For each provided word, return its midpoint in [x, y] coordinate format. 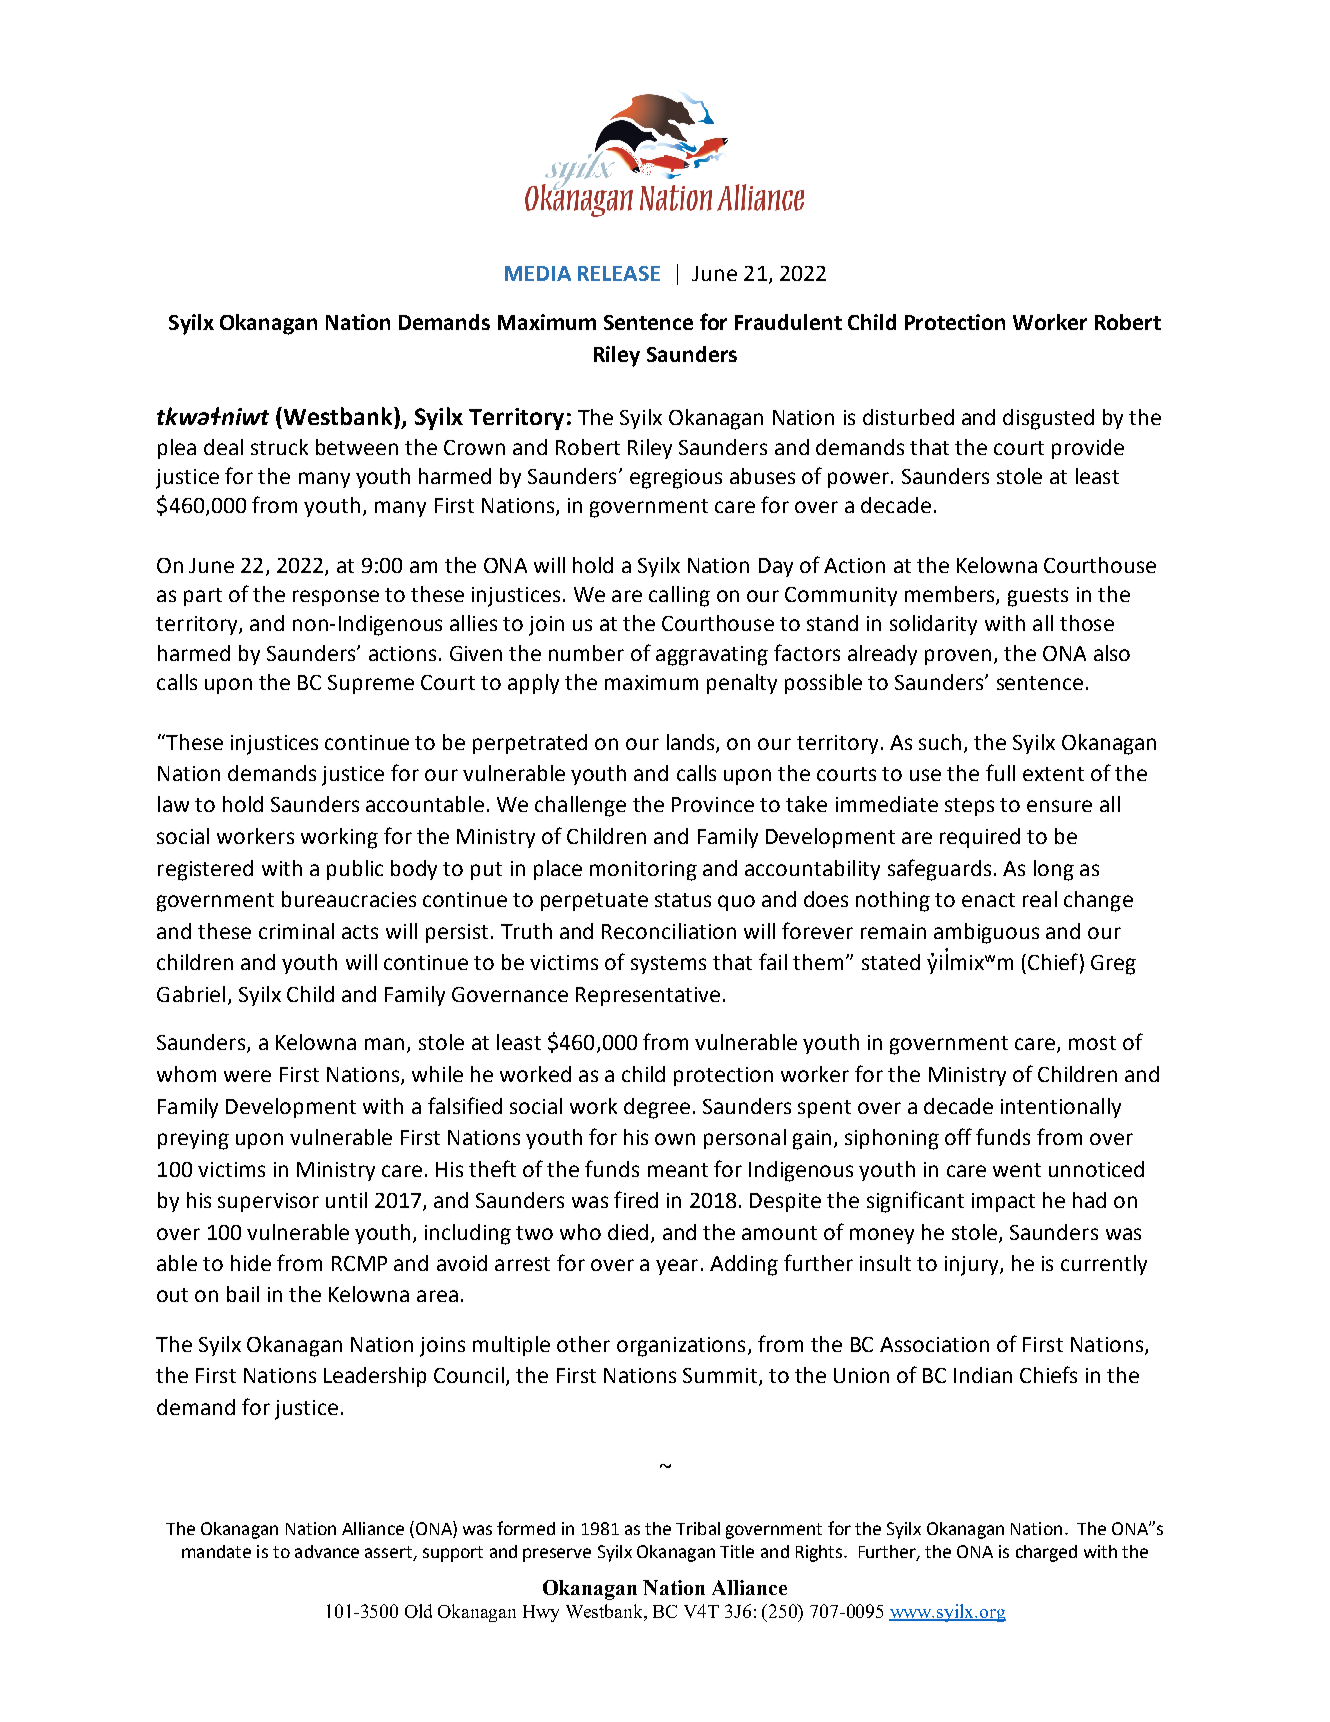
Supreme [371, 684]
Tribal [698, 1528]
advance [327, 1551]
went [1017, 1170]
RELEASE [619, 273]
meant [678, 1170]
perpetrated [530, 744]
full [1000, 772]
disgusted [1048, 419]
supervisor [268, 1202]
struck [279, 447]
